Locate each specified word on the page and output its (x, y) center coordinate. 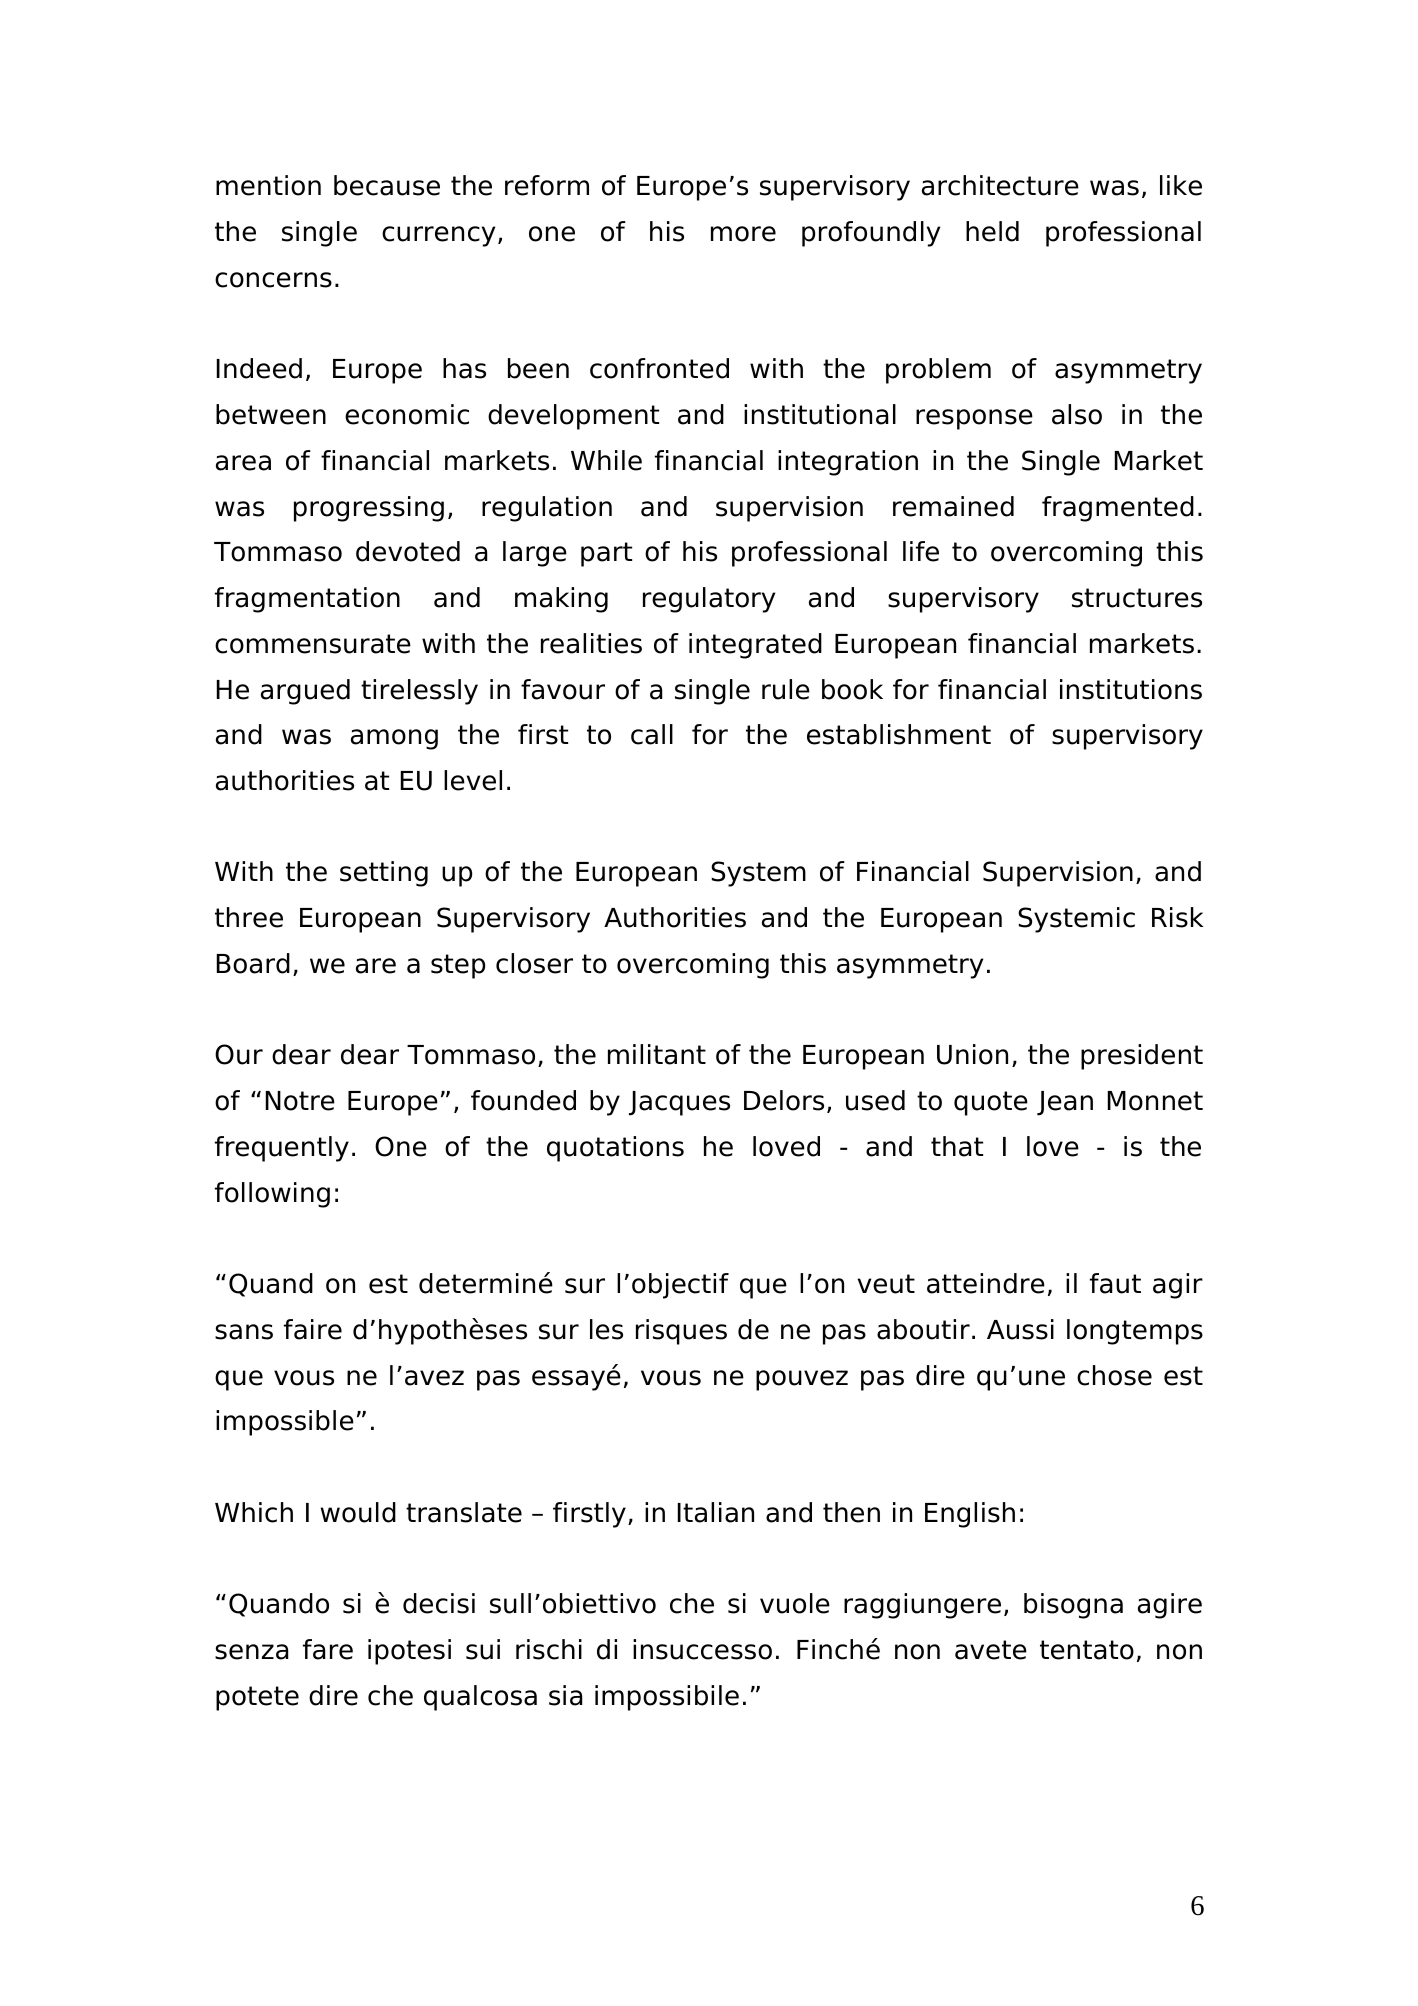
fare (328, 1649)
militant (657, 1054)
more (743, 234)
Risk (1177, 917)
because (387, 185)
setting (384, 874)
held (992, 231)
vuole (795, 1603)
